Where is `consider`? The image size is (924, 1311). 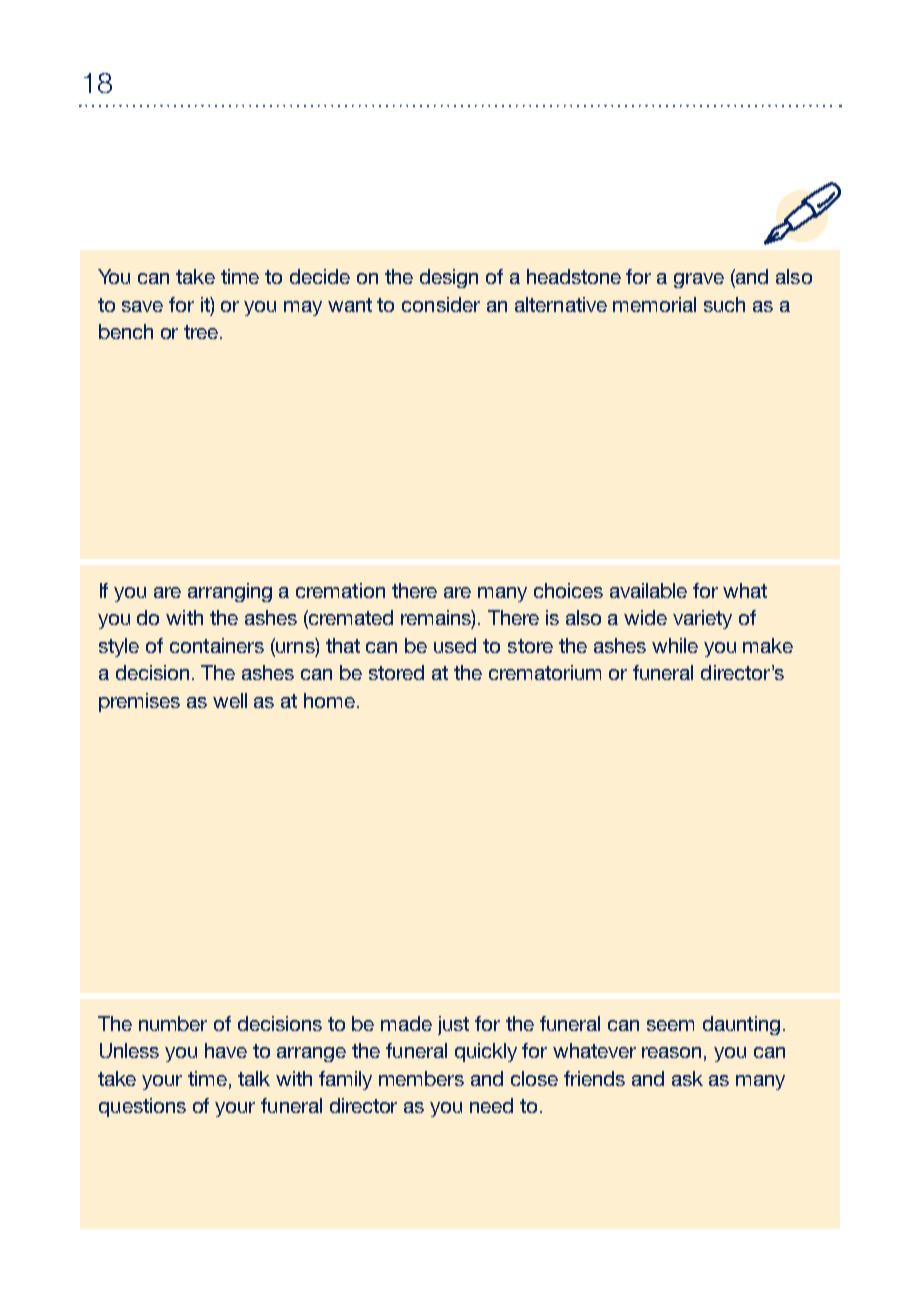 consider is located at coordinates (441, 304).
